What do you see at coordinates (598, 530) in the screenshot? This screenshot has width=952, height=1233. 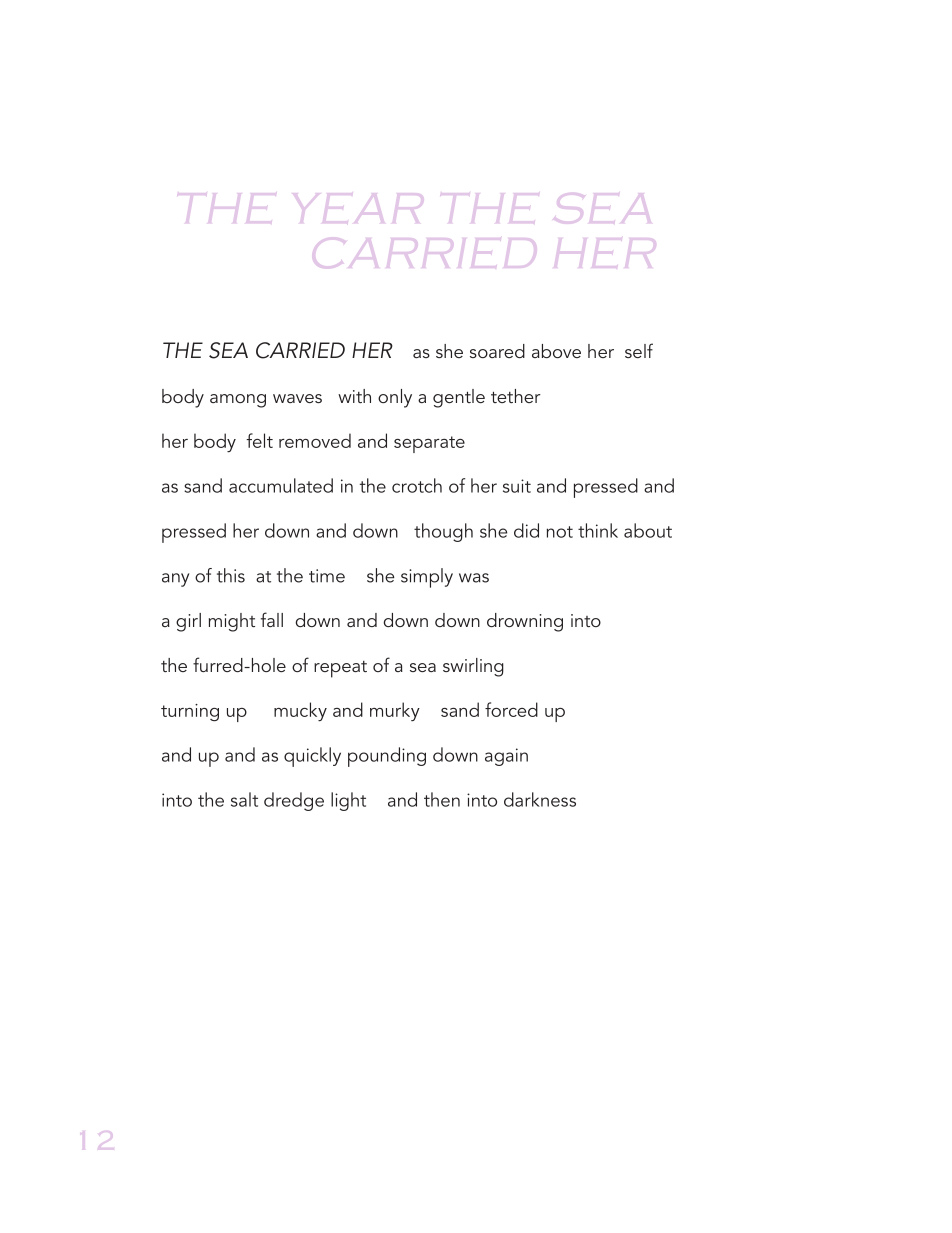 I see `think` at bounding box center [598, 530].
